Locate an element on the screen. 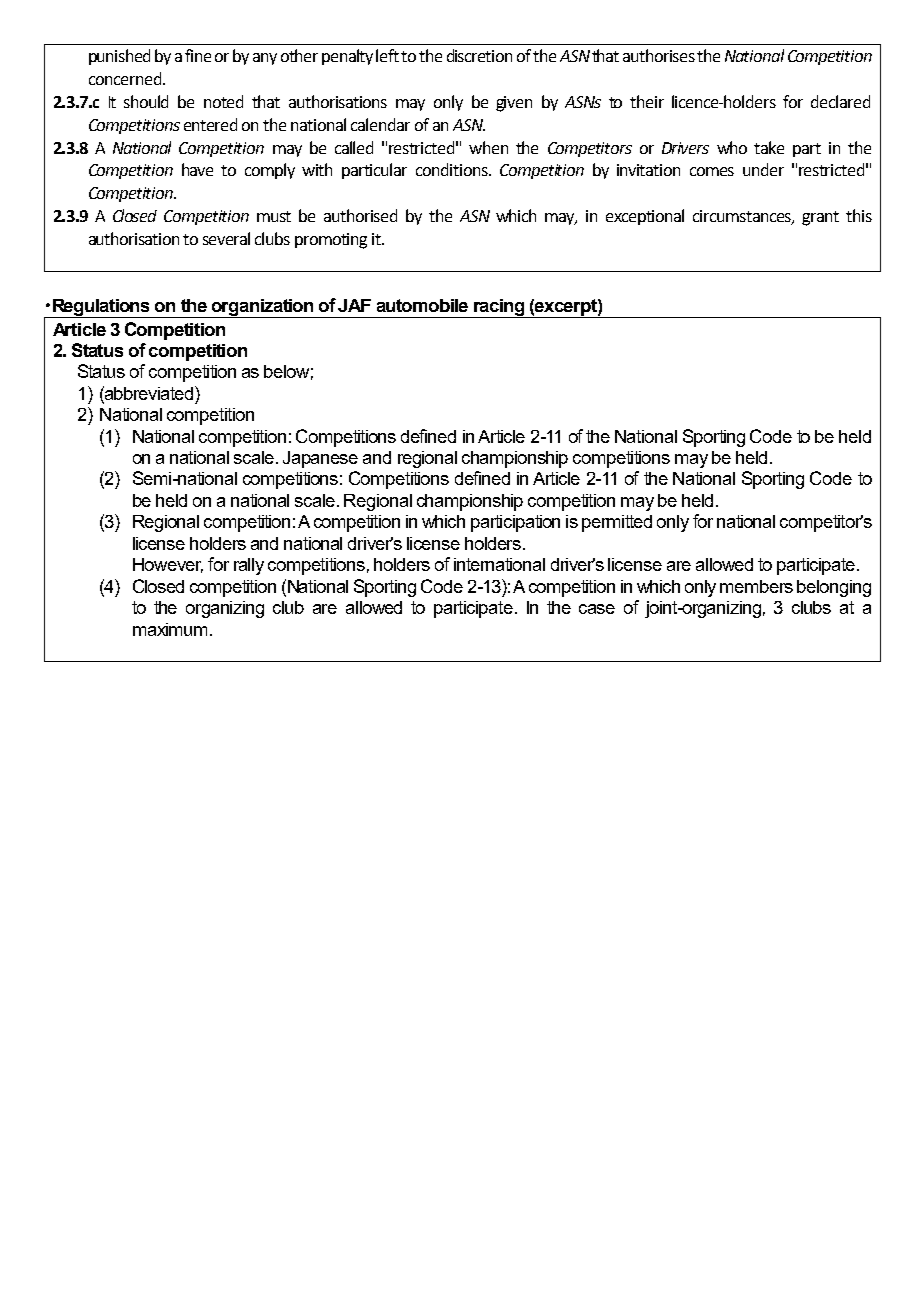 This screenshot has height=1308, width=924. declared is located at coordinates (840, 101).
